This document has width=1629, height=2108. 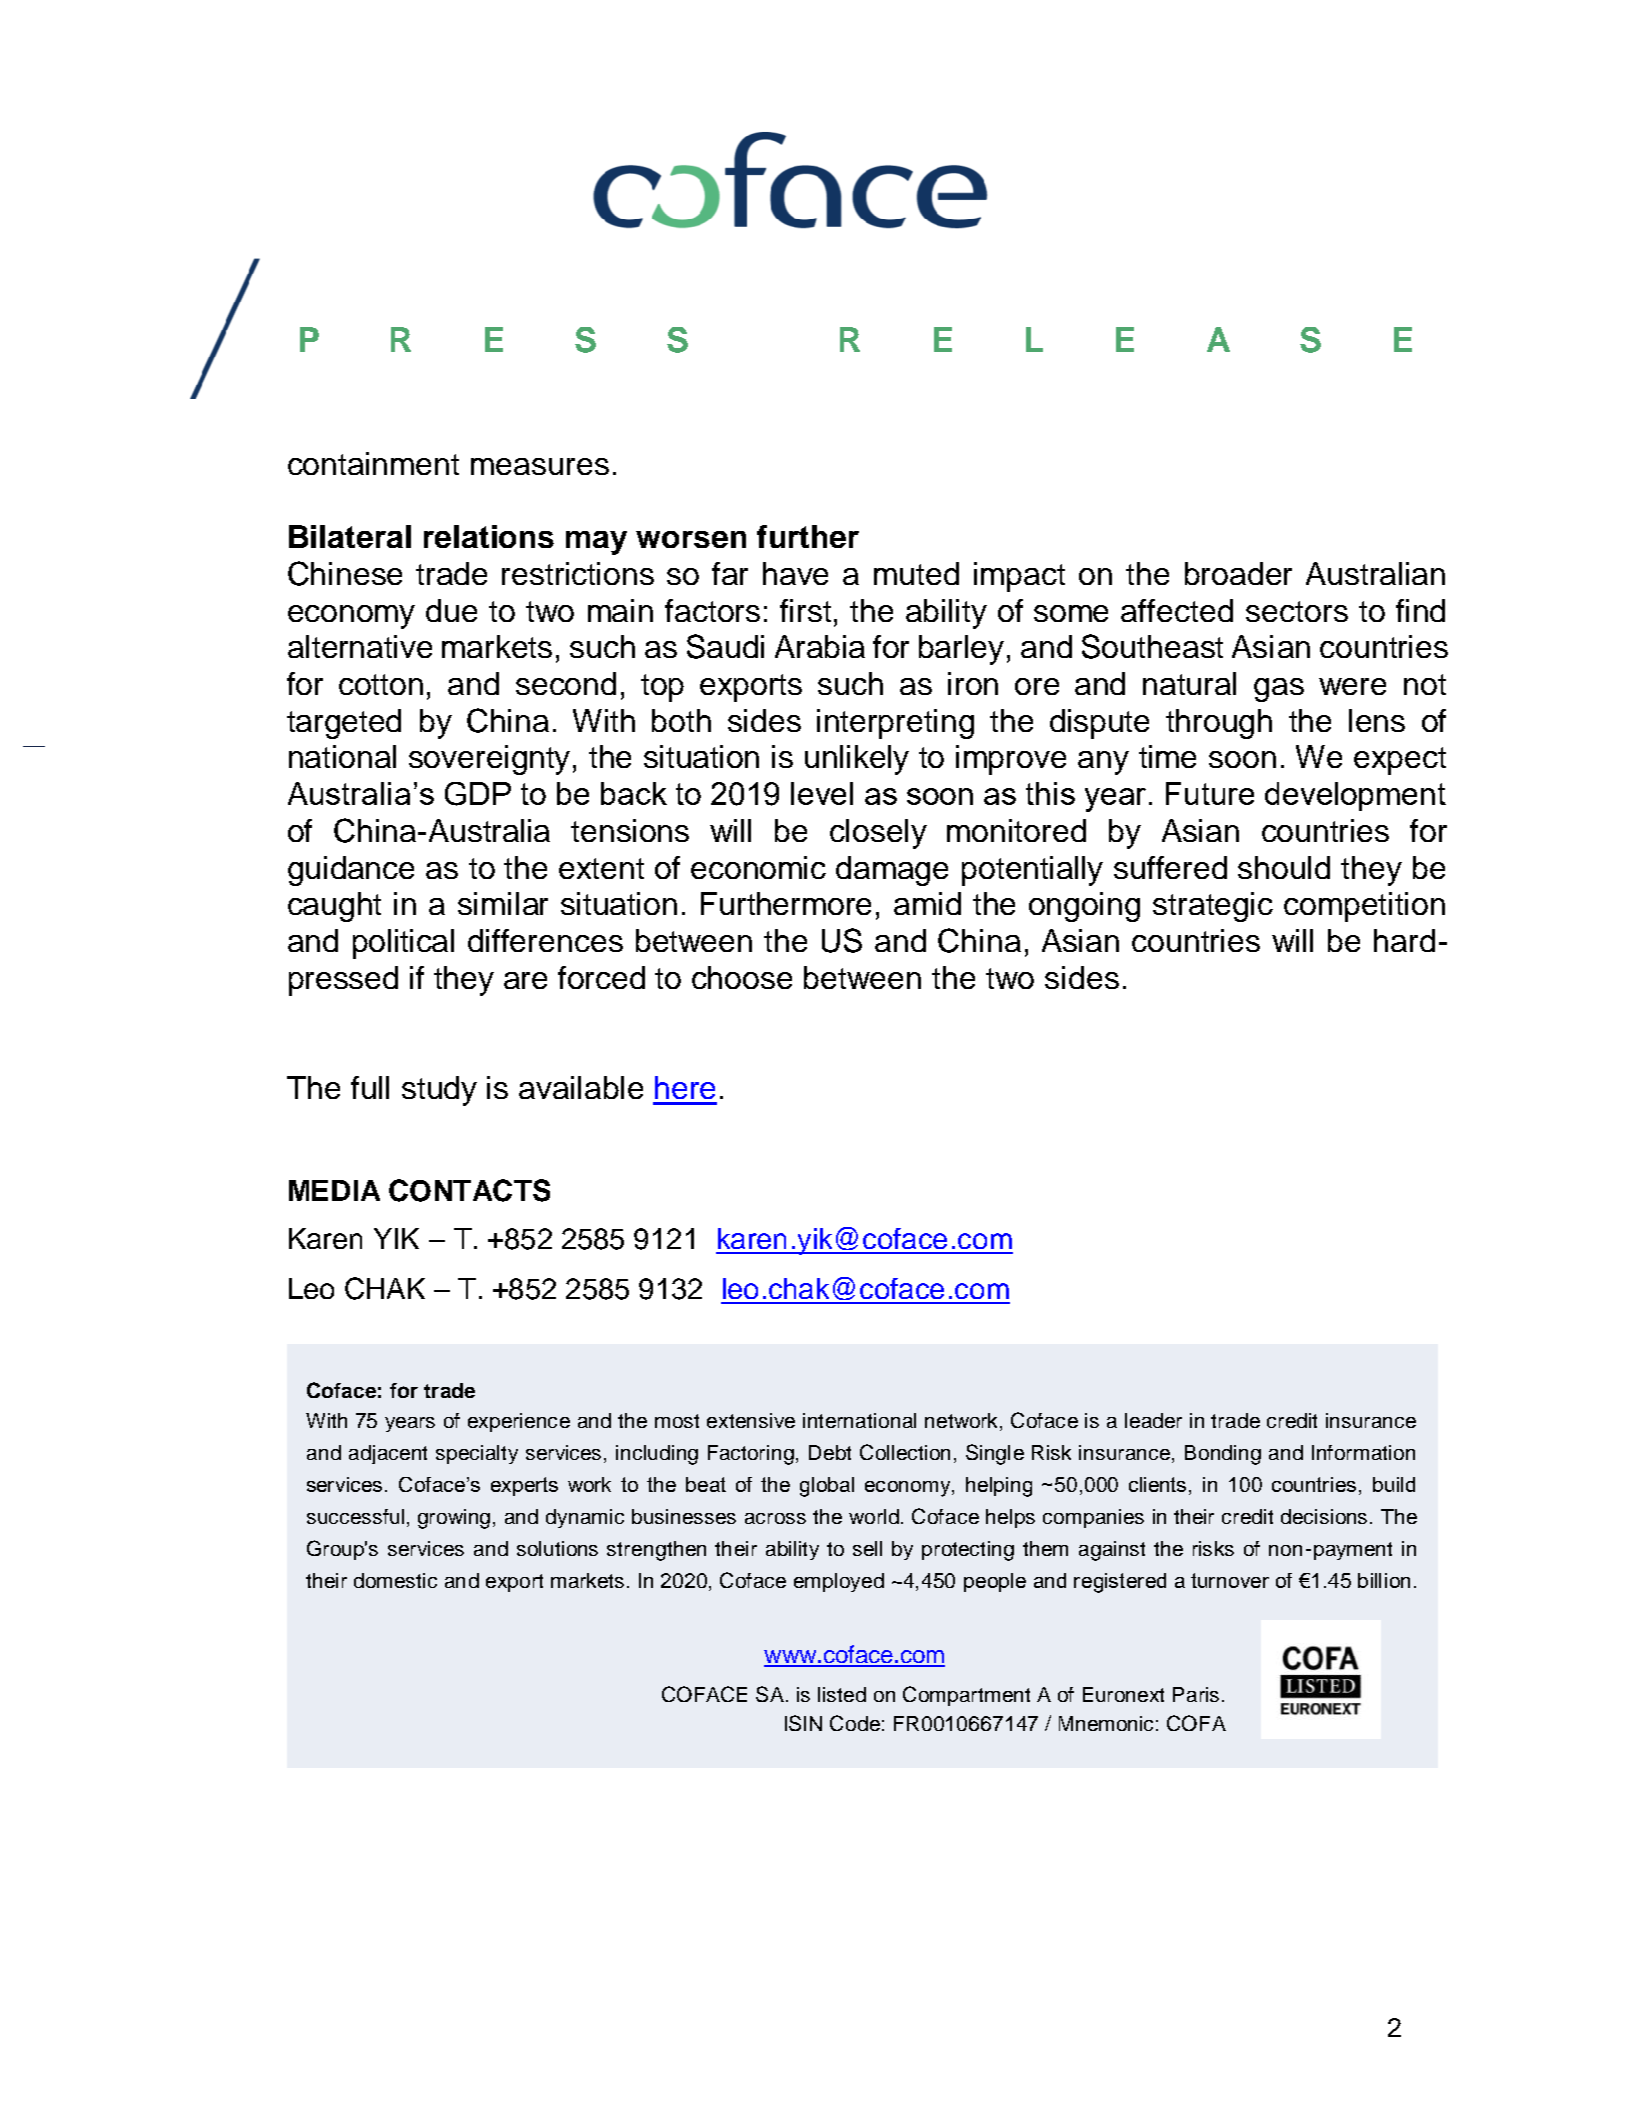 I want to click on domestic, so click(x=395, y=1580).
